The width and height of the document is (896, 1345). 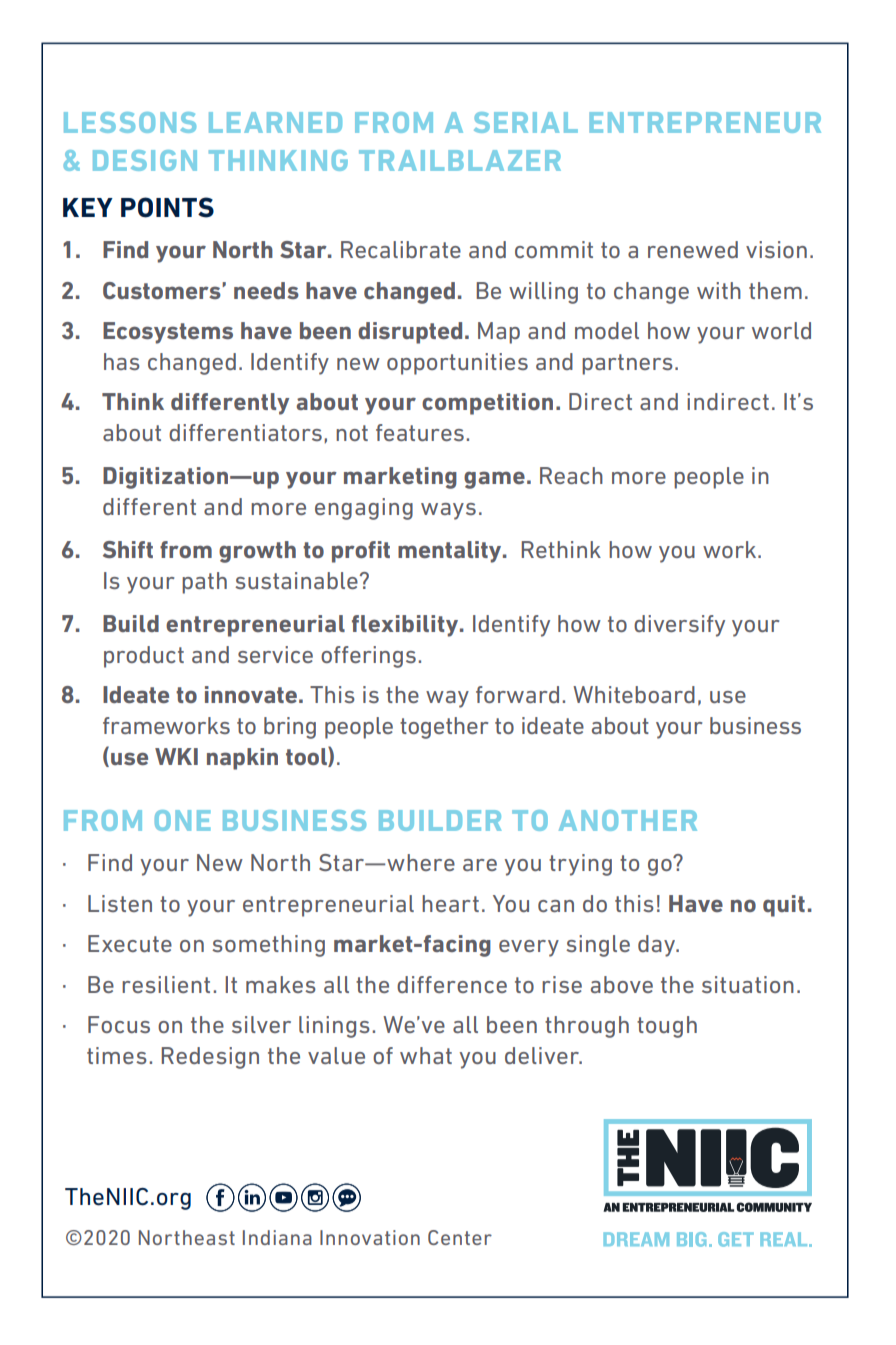 I want to click on Indiana, so click(x=277, y=1237).
